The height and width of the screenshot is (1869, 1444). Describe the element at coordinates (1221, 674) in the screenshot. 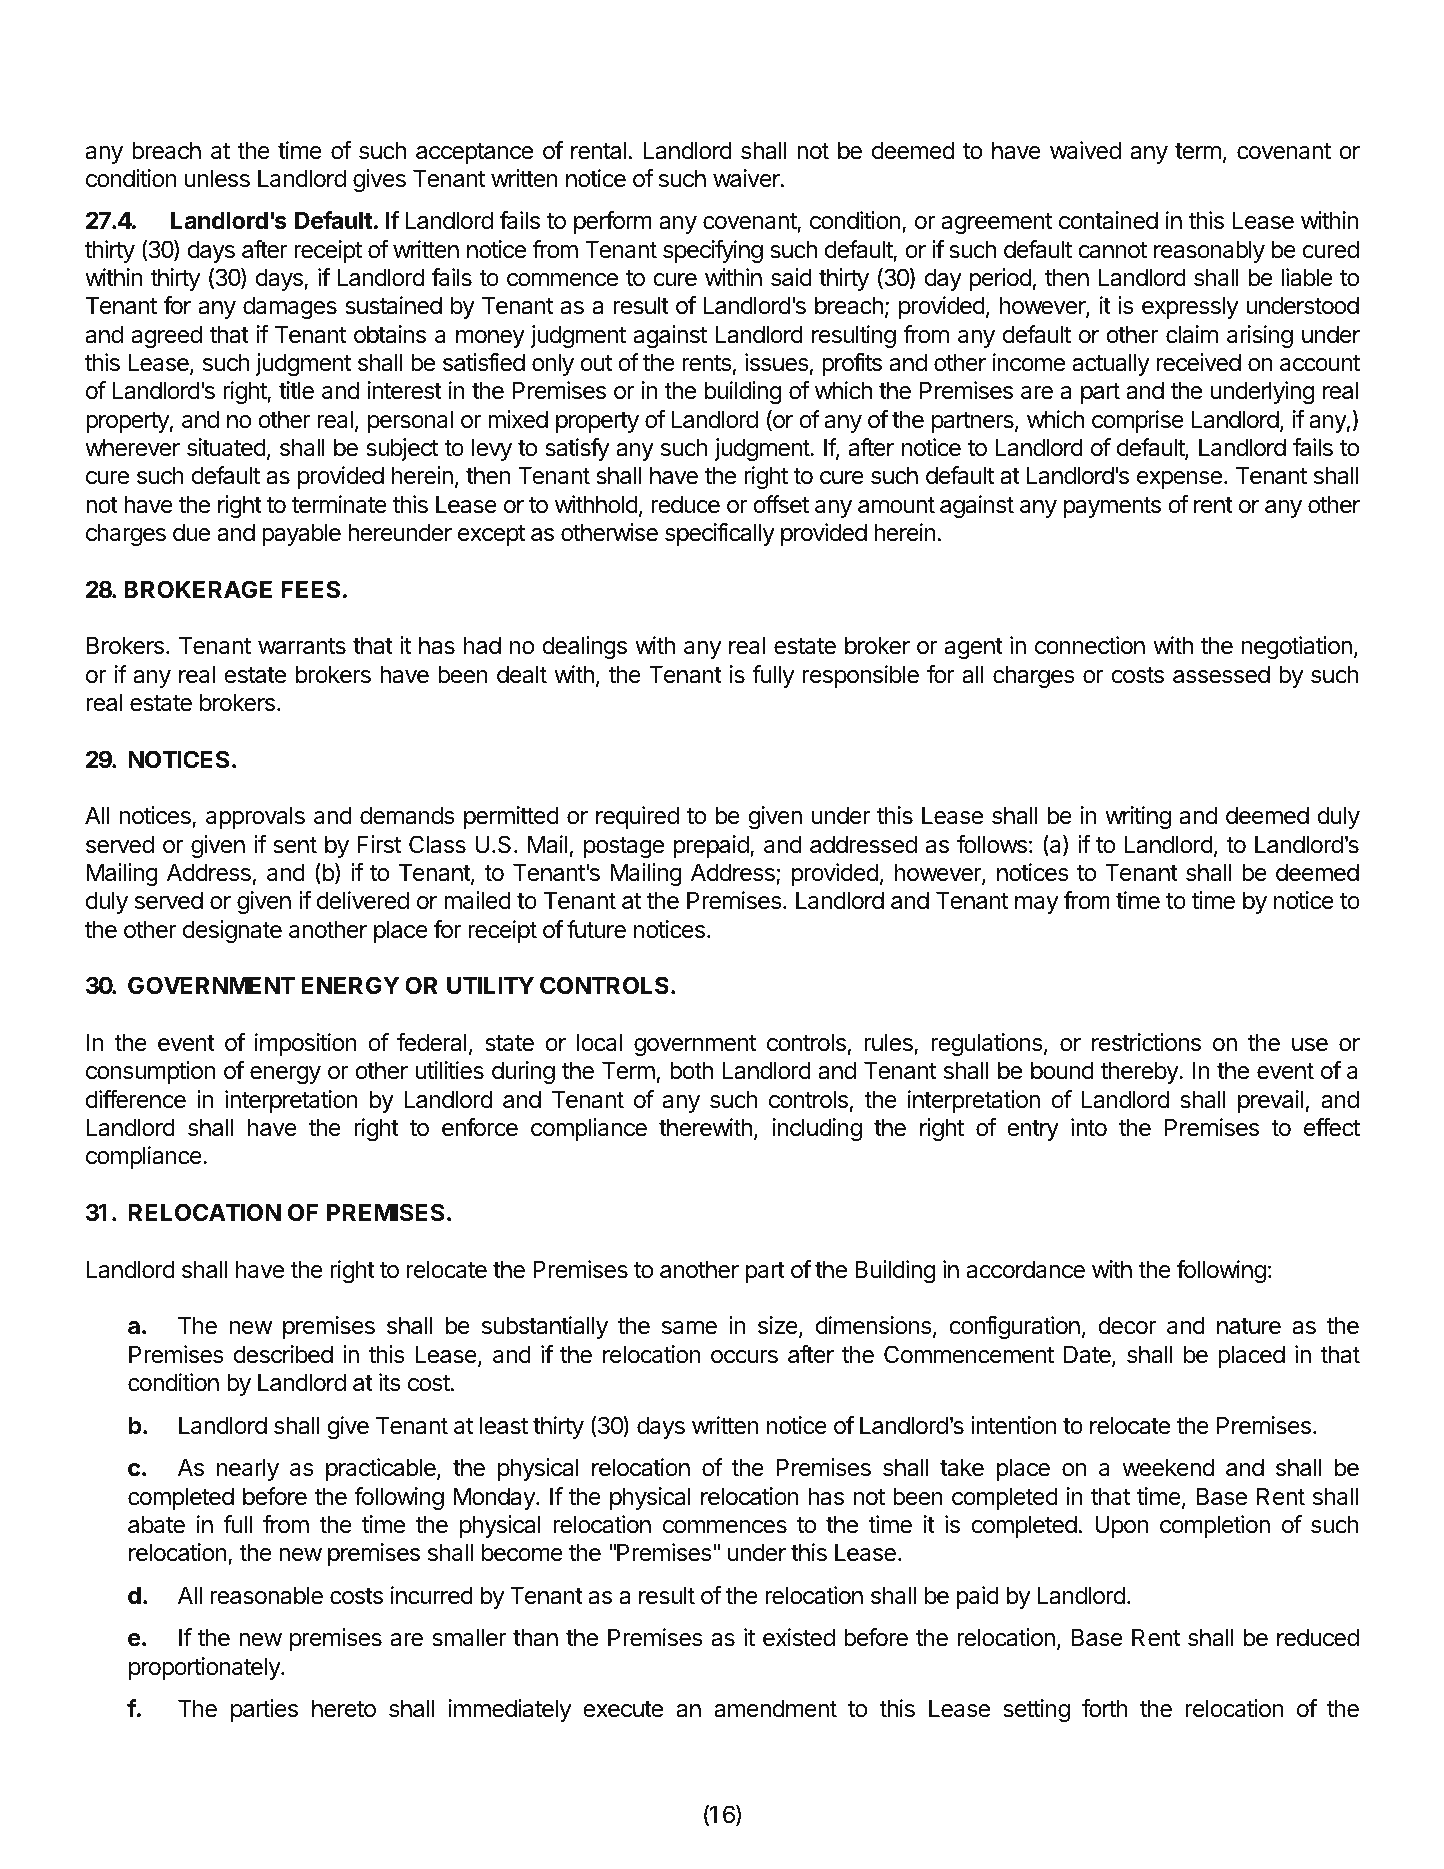

I see `assessed` at that location.
